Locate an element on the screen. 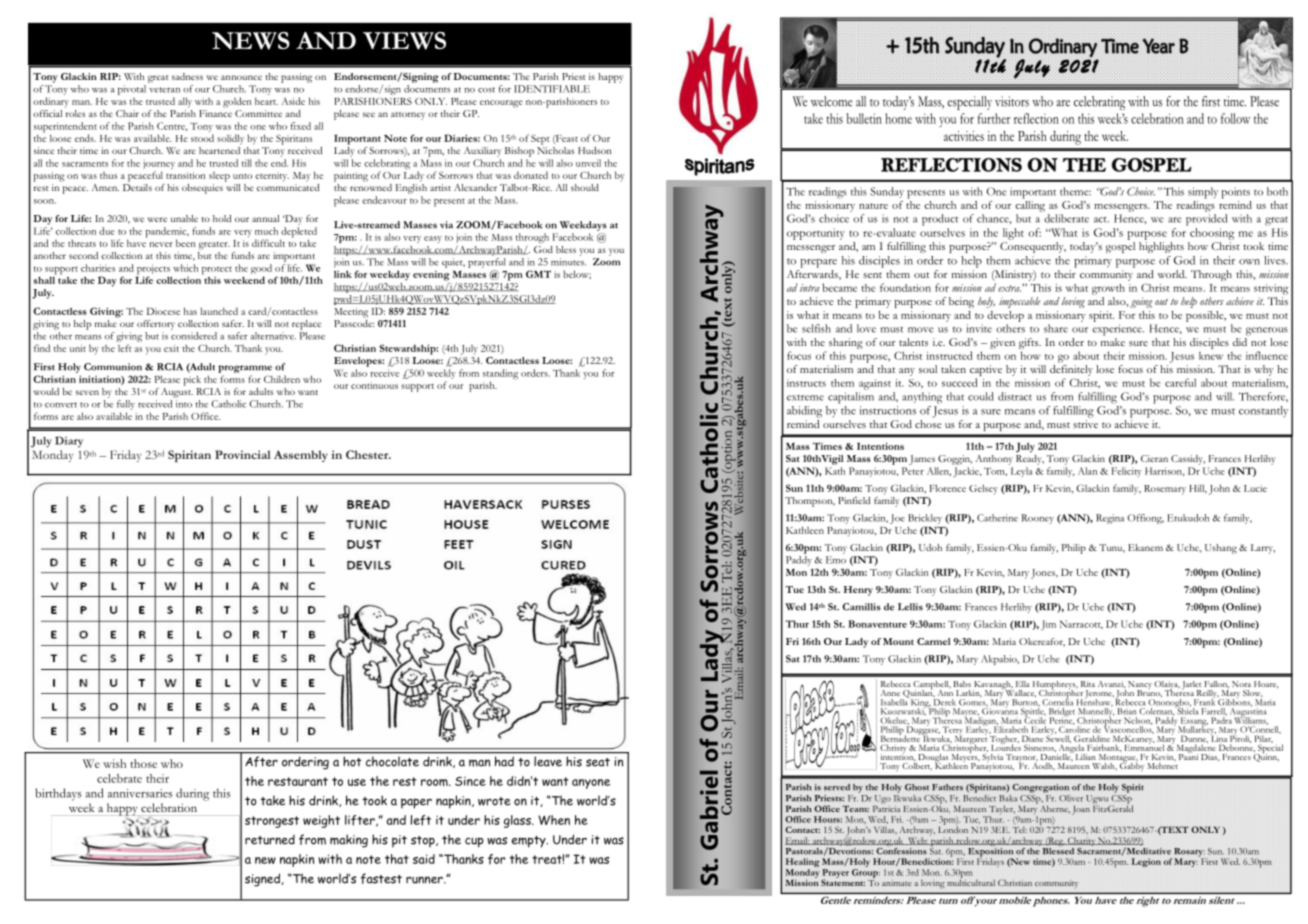  sadness is located at coordinates (187, 76).
